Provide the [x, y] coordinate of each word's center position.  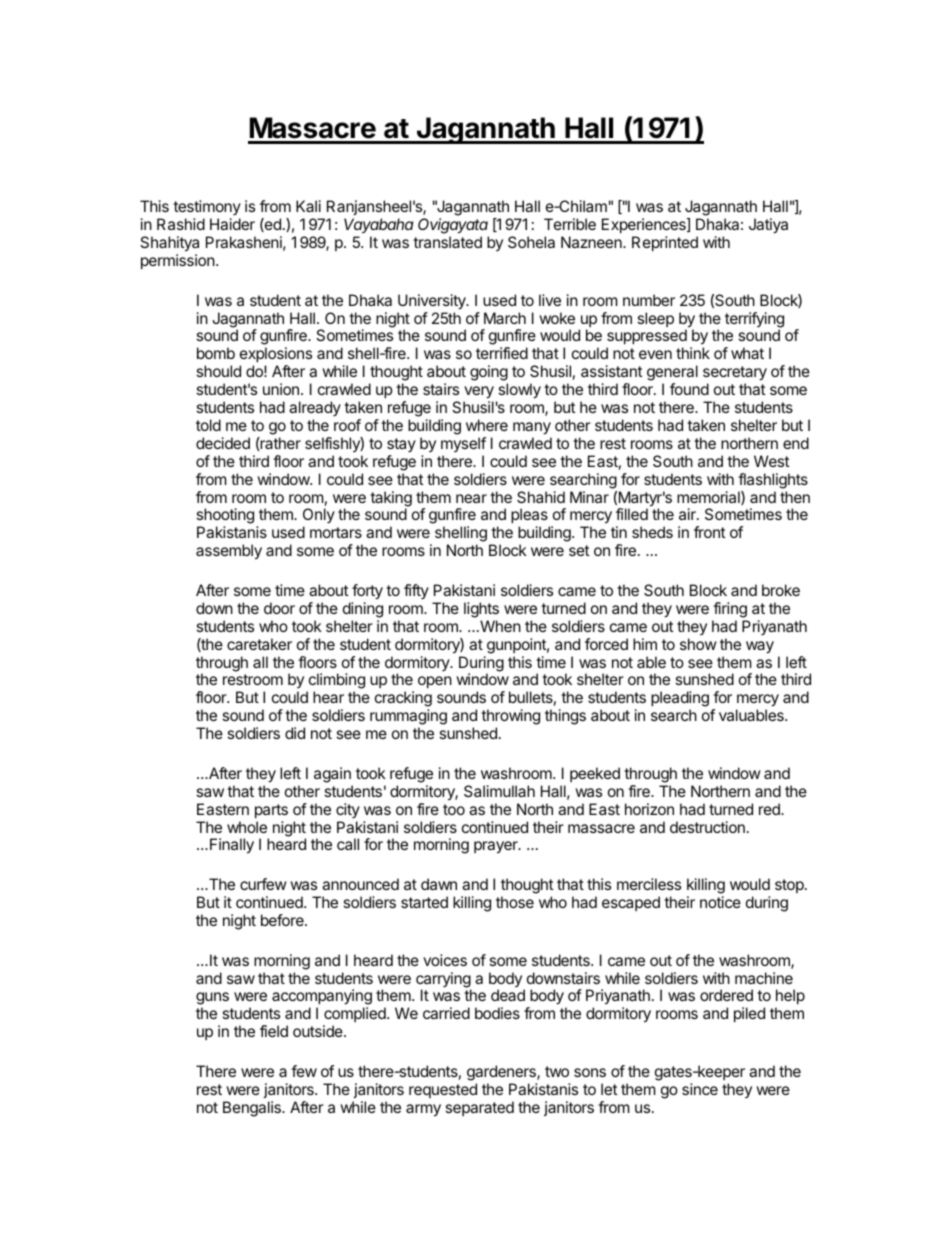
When [499, 626]
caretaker [259, 644]
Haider [232, 224]
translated [447, 242]
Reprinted [665, 243]
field [274, 1031]
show [698, 644]
